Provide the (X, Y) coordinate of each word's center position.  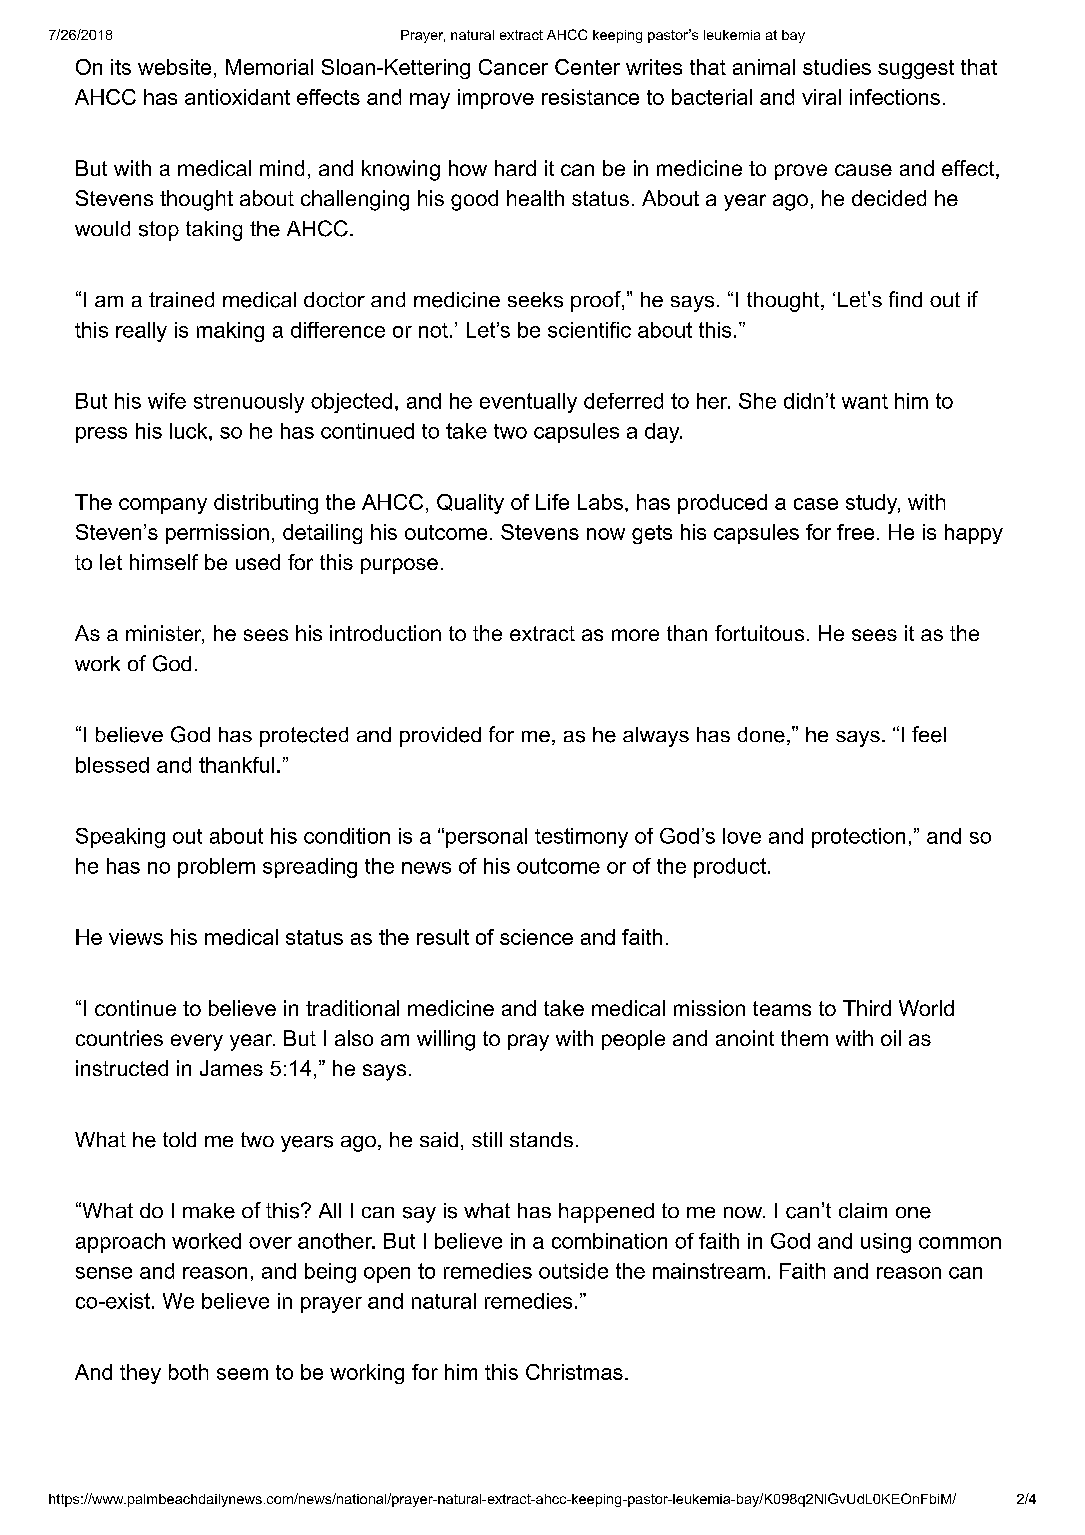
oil (891, 1038)
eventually (528, 403)
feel (929, 734)
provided (440, 737)
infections (895, 97)
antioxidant (237, 97)
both (188, 1372)
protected (304, 737)
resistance (590, 97)
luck (190, 431)
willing (446, 1040)
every (197, 1042)
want (865, 401)
